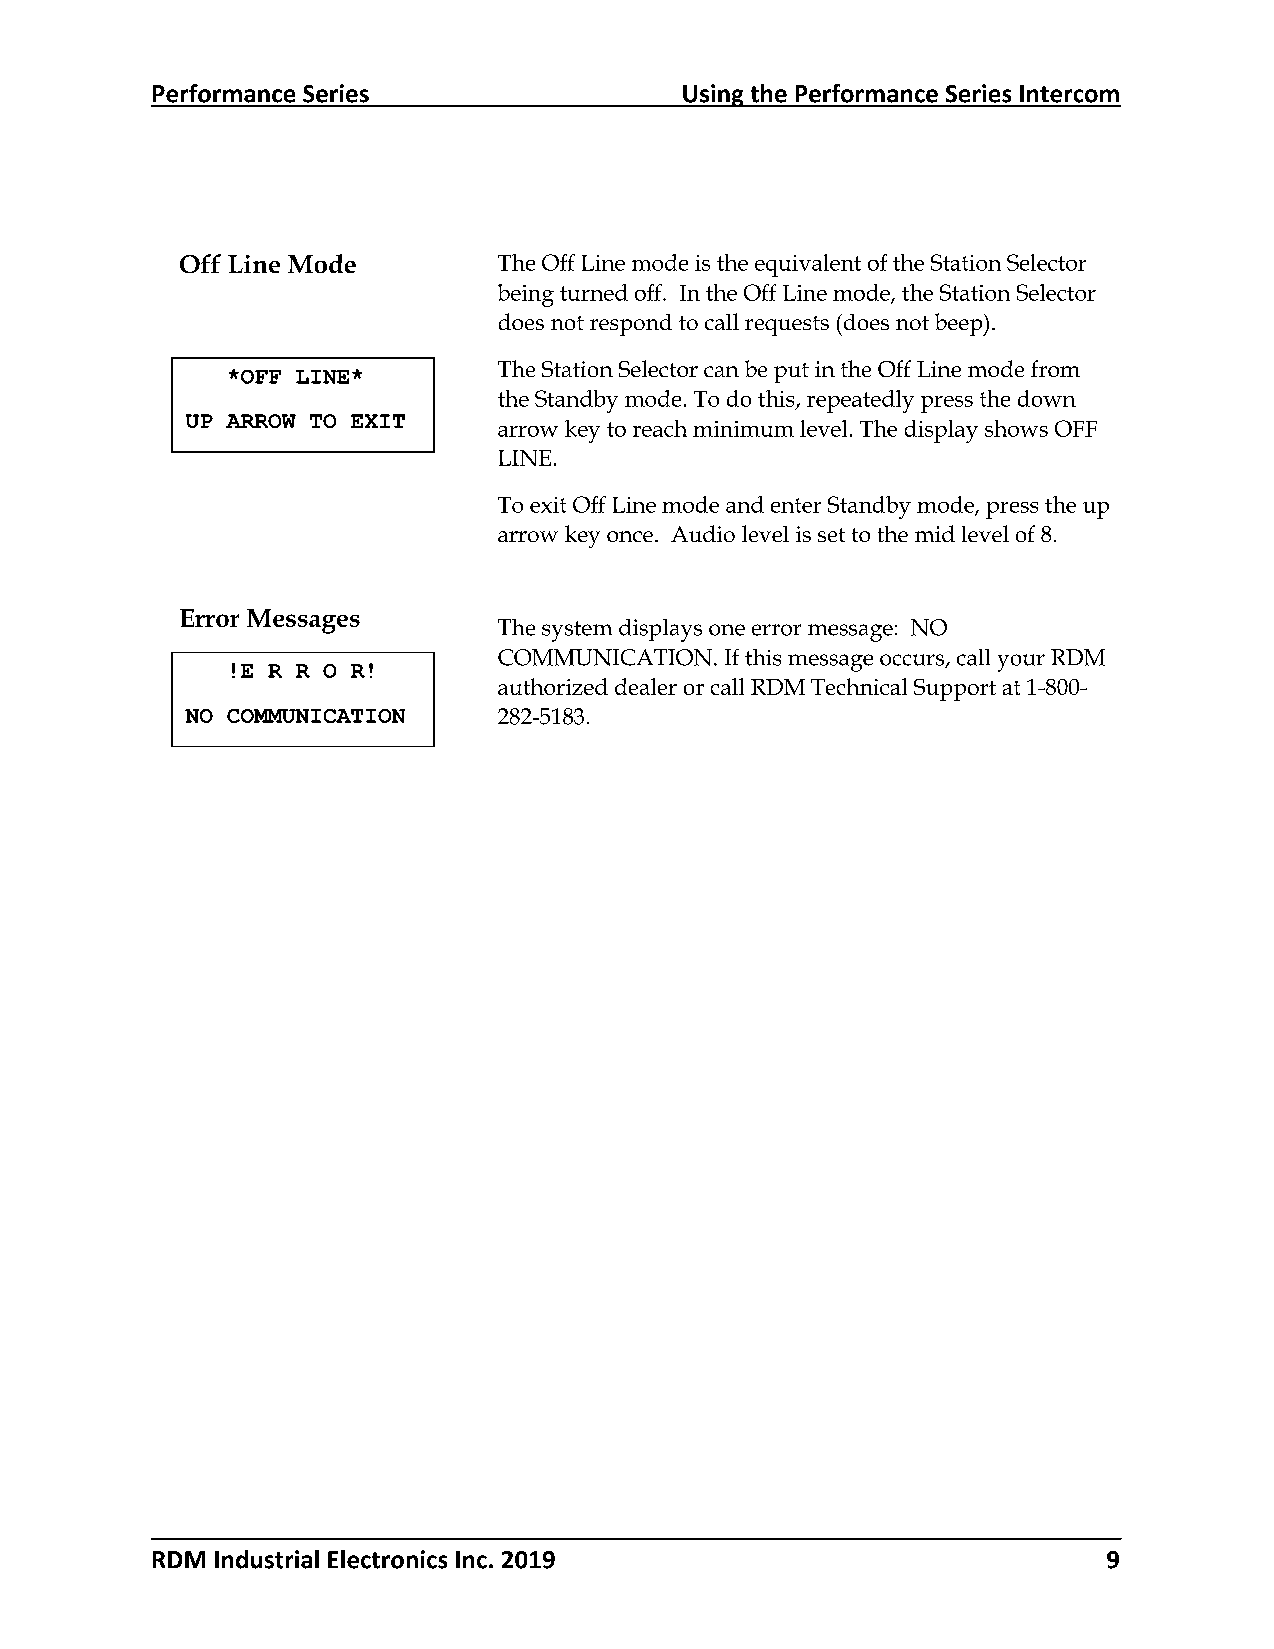 Image resolution: width=1274 pixels, height=1649 pixels. What do you see at coordinates (553, 686) in the image?
I see `authorized` at bounding box center [553, 686].
